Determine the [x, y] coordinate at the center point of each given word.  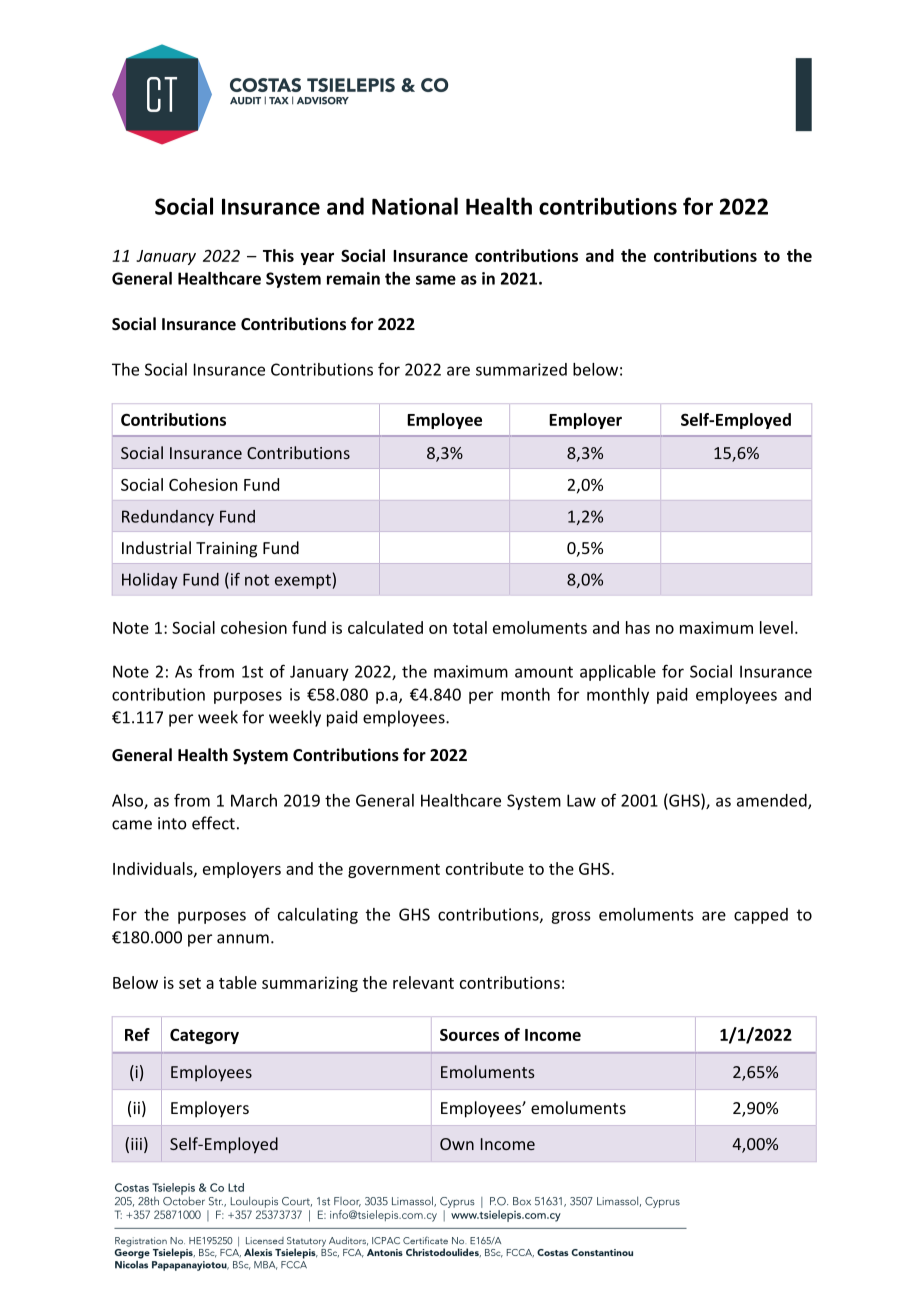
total [470, 627]
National [415, 206]
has [638, 627]
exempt [303, 581]
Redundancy [168, 518]
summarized [521, 369]
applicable [618, 673]
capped [761, 916]
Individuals [154, 869]
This [278, 255]
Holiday [150, 581]
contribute [485, 868]
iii [136, 1144]
